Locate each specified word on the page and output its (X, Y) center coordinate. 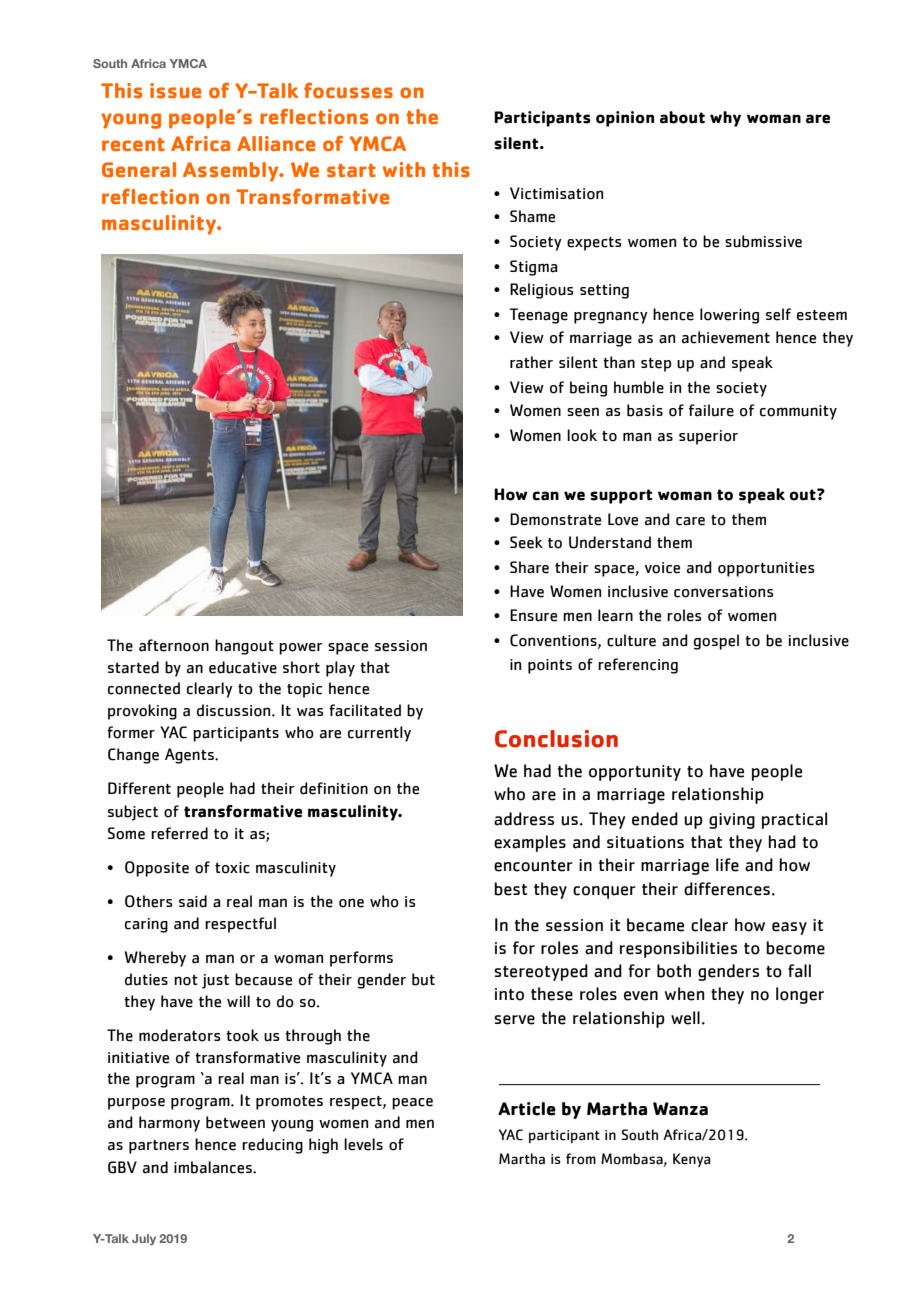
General (139, 170)
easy (789, 928)
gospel (716, 642)
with (403, 169)
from (581, 1159)
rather (531, 362)
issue (176, 91)
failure (711, 410)
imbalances (214, 1167)
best (510, 889)
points (550, 666)
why (725, 119)
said (193, 901)
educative (243, 667)
